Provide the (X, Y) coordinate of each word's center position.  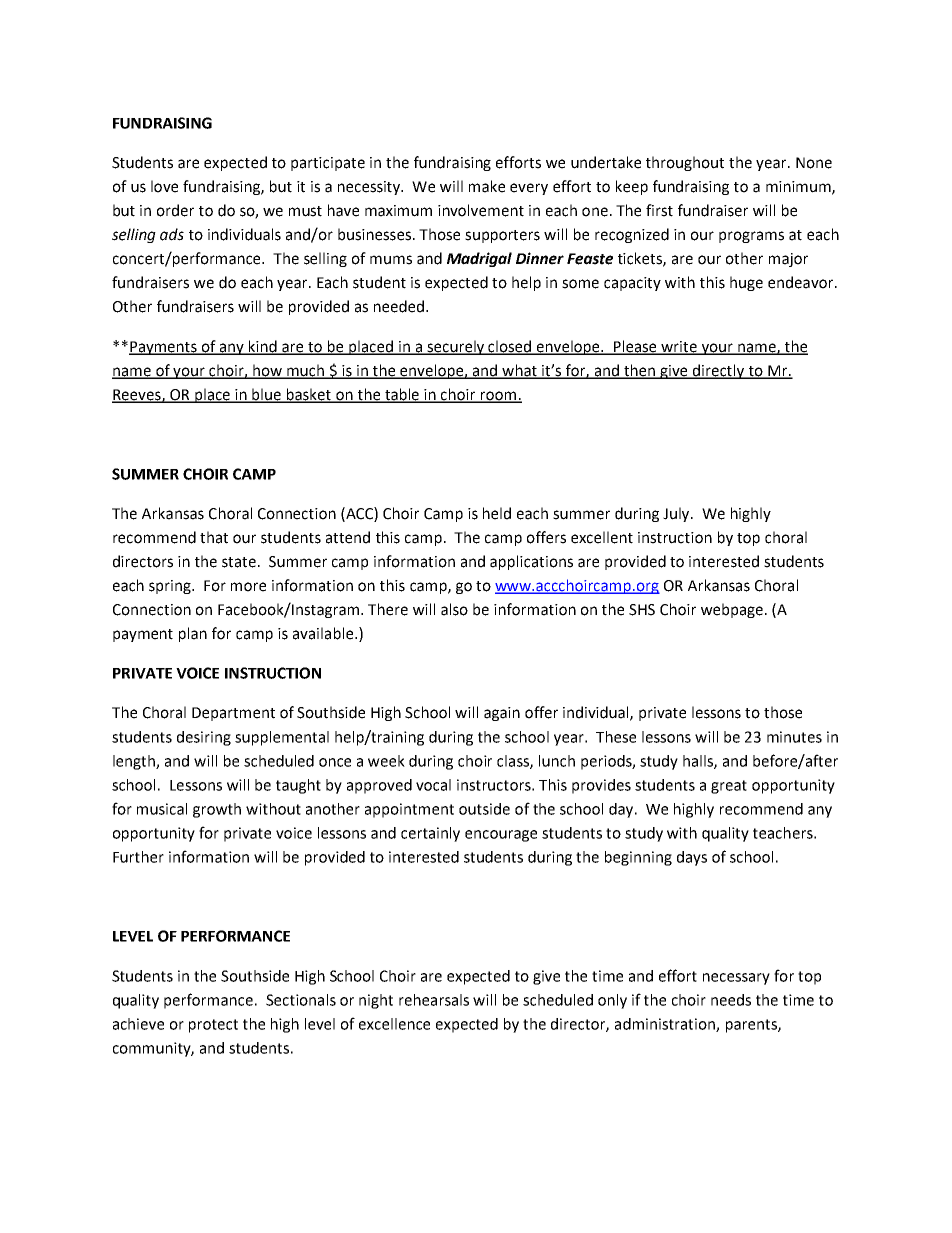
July (676, 514)
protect (213, 1026)
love (164, 186)
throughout (685, 163)
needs (731, 1000)
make (487, 186)
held (497, 513)
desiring (204, 738)
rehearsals (434, 1000)
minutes (794, 737)
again (502, 714)
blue (267, 395)
